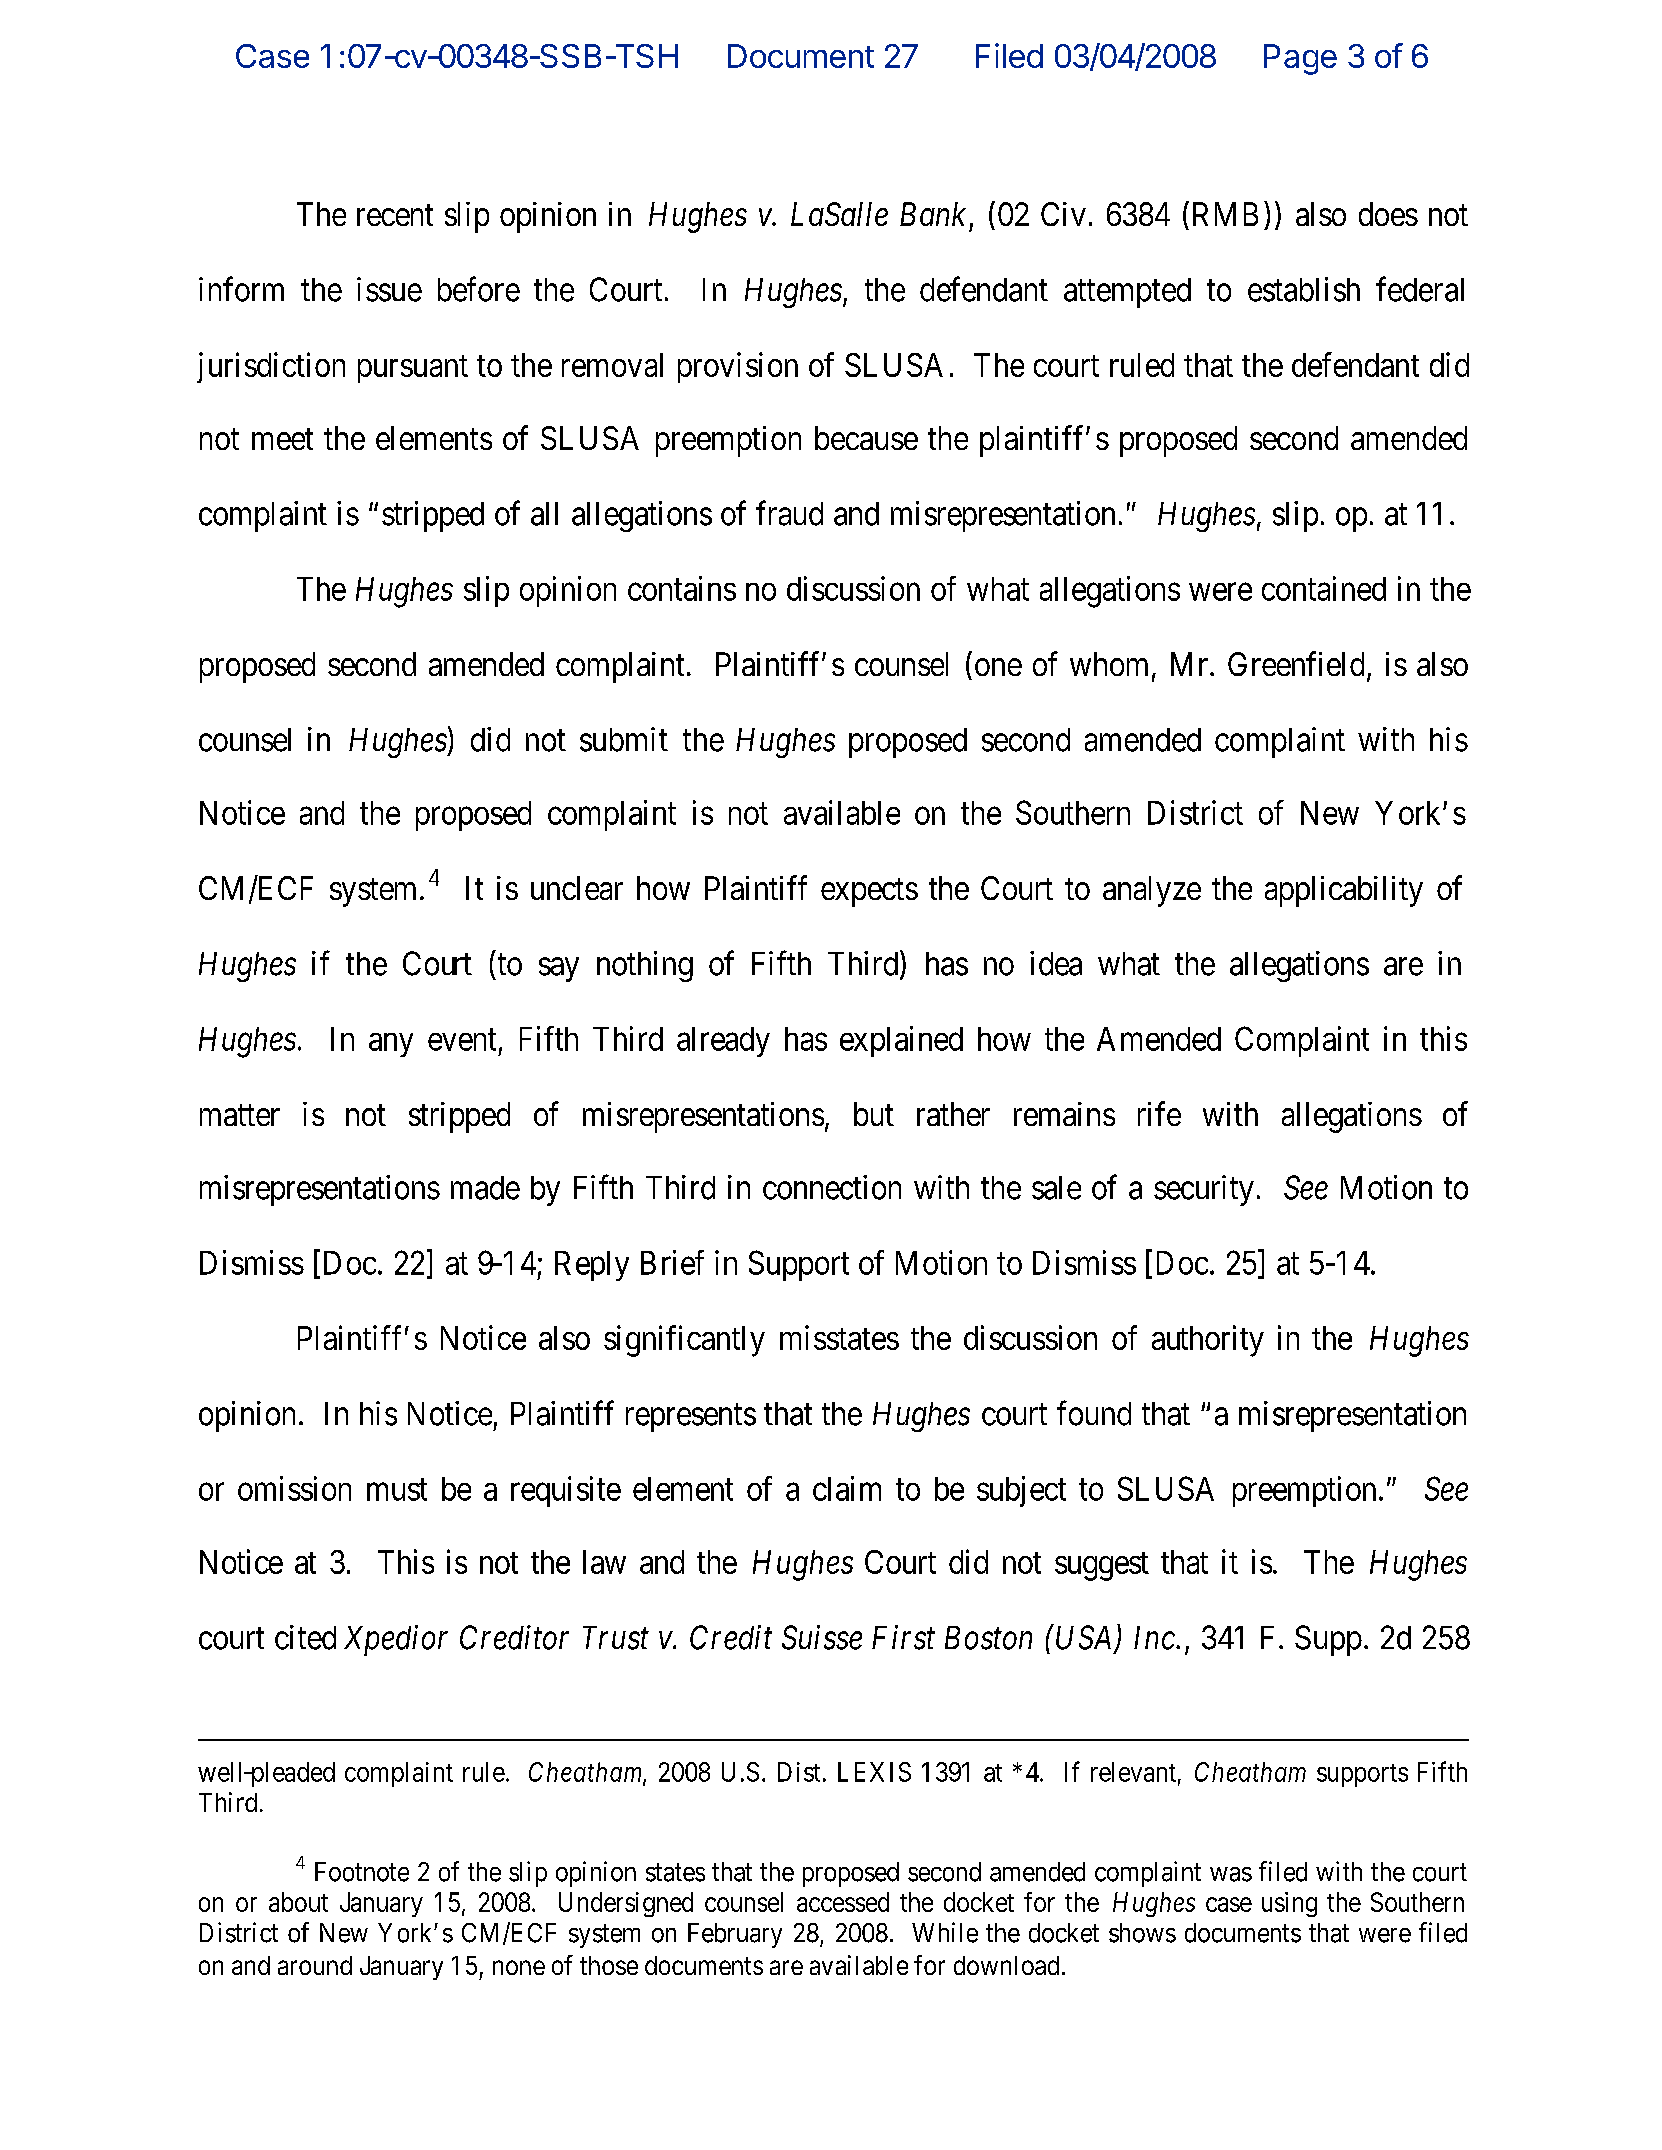  I want to click on applicability, so click(1344, 891).
